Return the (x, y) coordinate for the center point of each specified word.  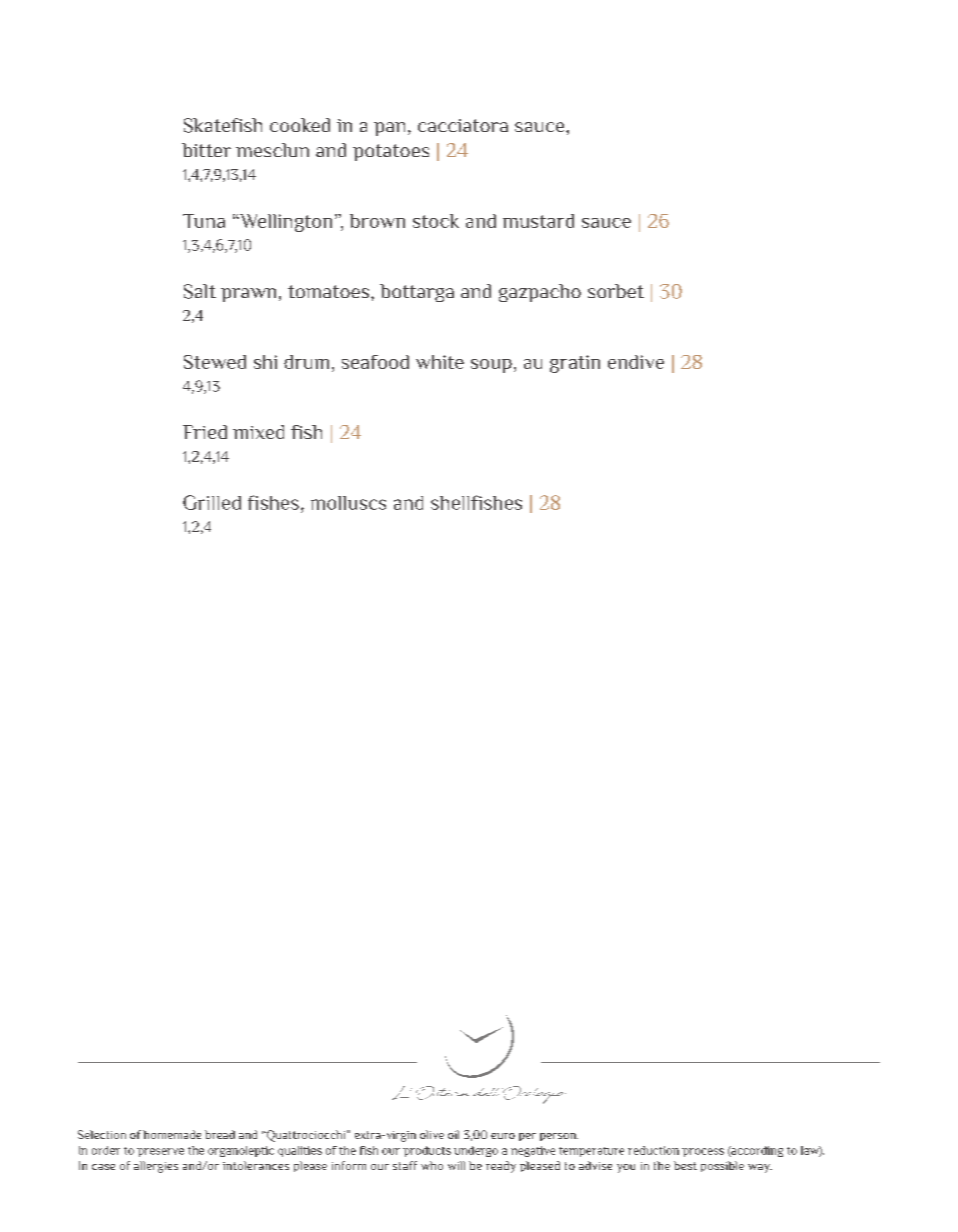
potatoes (391, 152)
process (703, 1152)
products (427, 1151)
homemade (172, 1134)
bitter (206, 150)
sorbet (616, 291)
